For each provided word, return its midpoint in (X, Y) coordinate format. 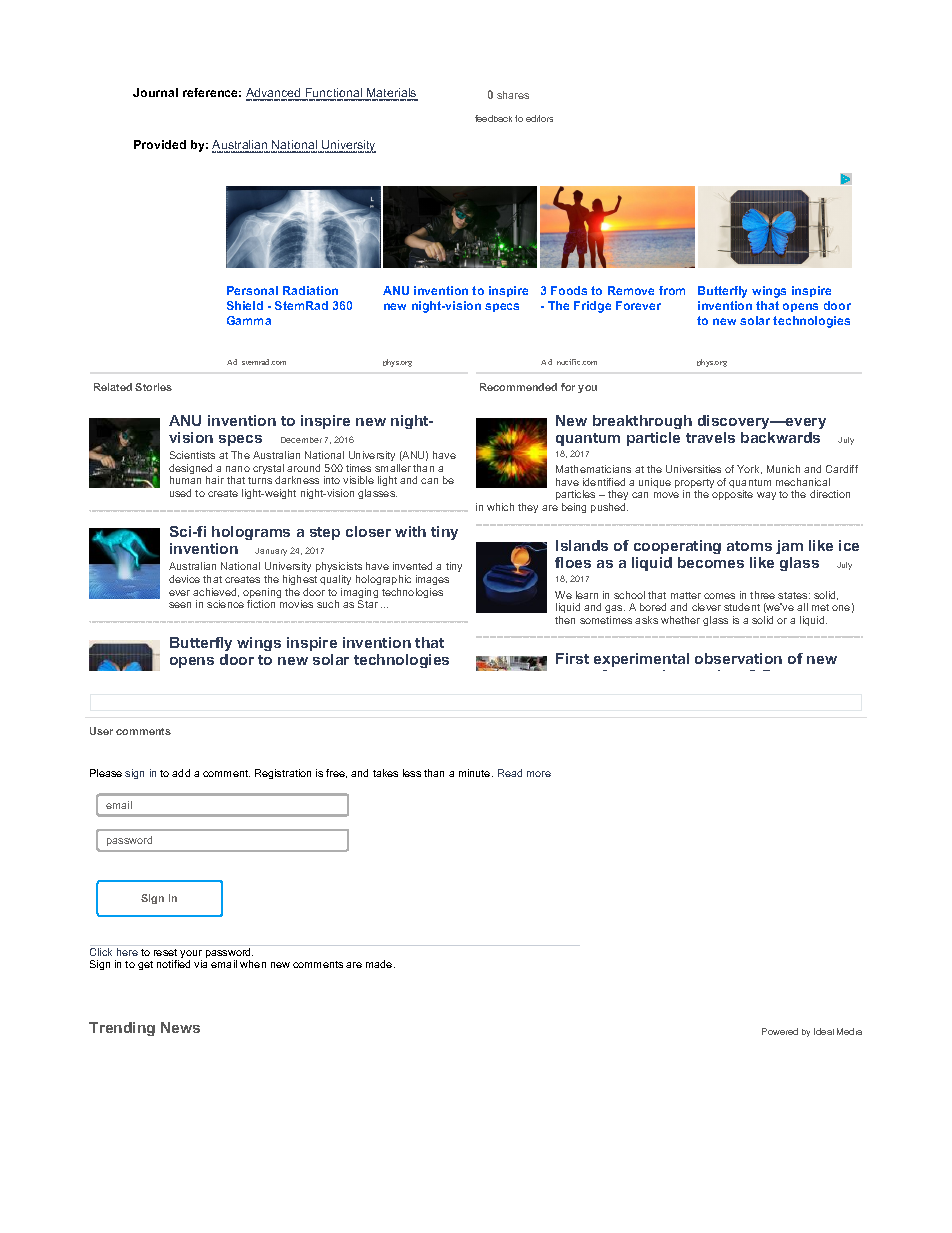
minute (476, 773)
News (180, 1027)
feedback (493, 118)
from (672, 290)
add (181, 773)
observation (738, 658)
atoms (749, 546)
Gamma (249, 320)
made (380, 964)
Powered (780, 1031)
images (432, 580)
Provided (160, 144)
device (184, 579)
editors (539, 118)
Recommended (518, 387)
